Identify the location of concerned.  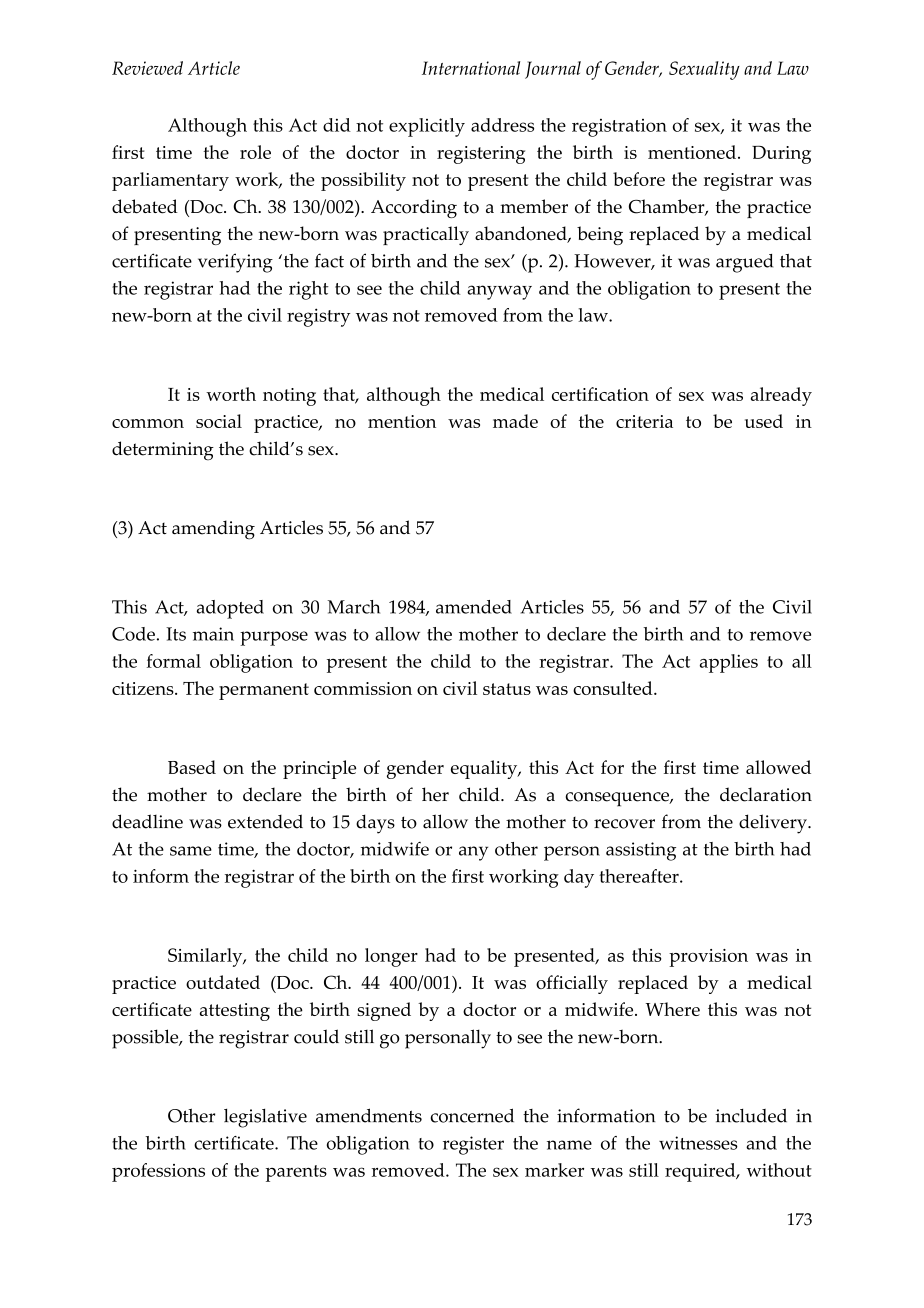
(472, 1115).
